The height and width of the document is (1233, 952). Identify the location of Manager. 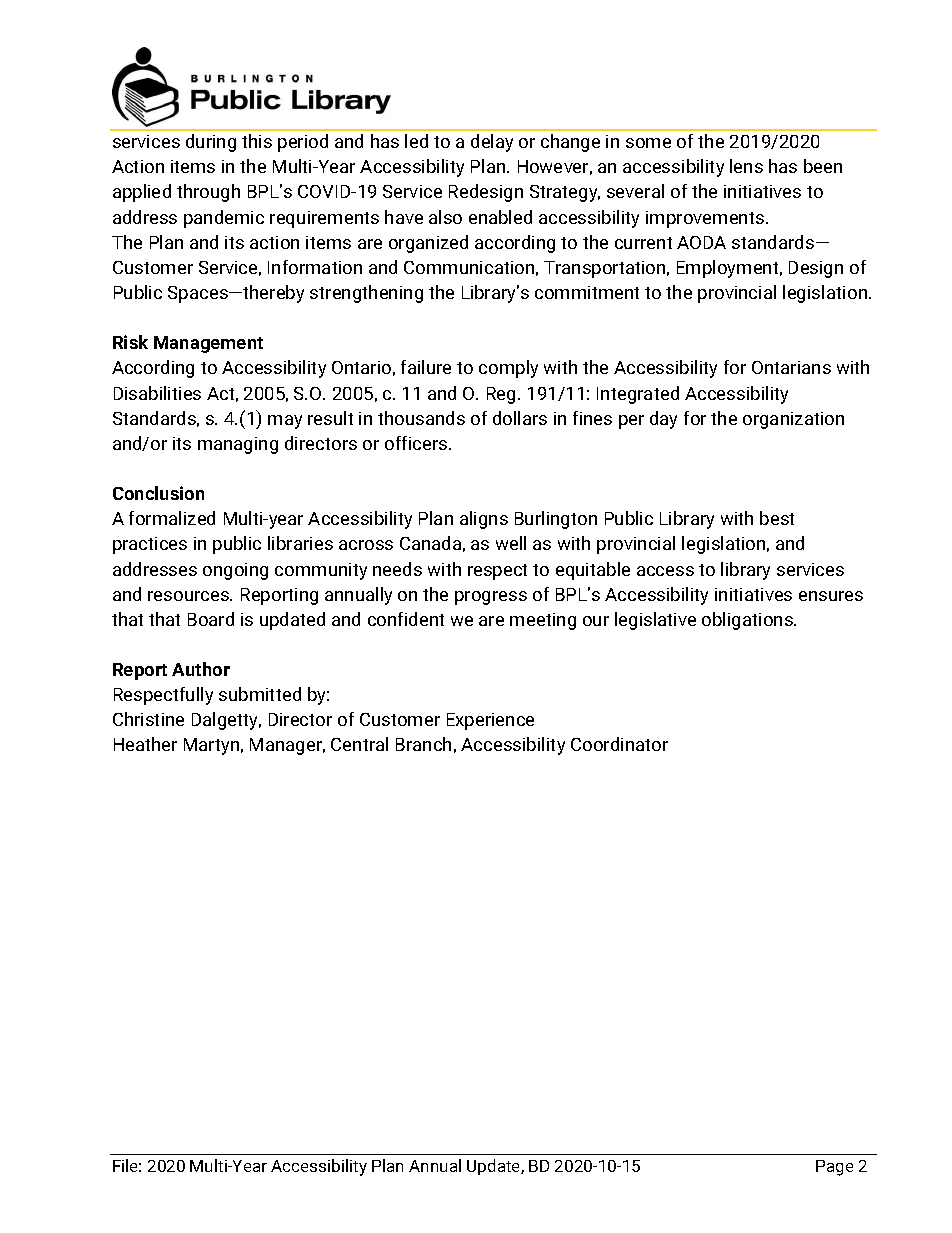
(287, 746).
